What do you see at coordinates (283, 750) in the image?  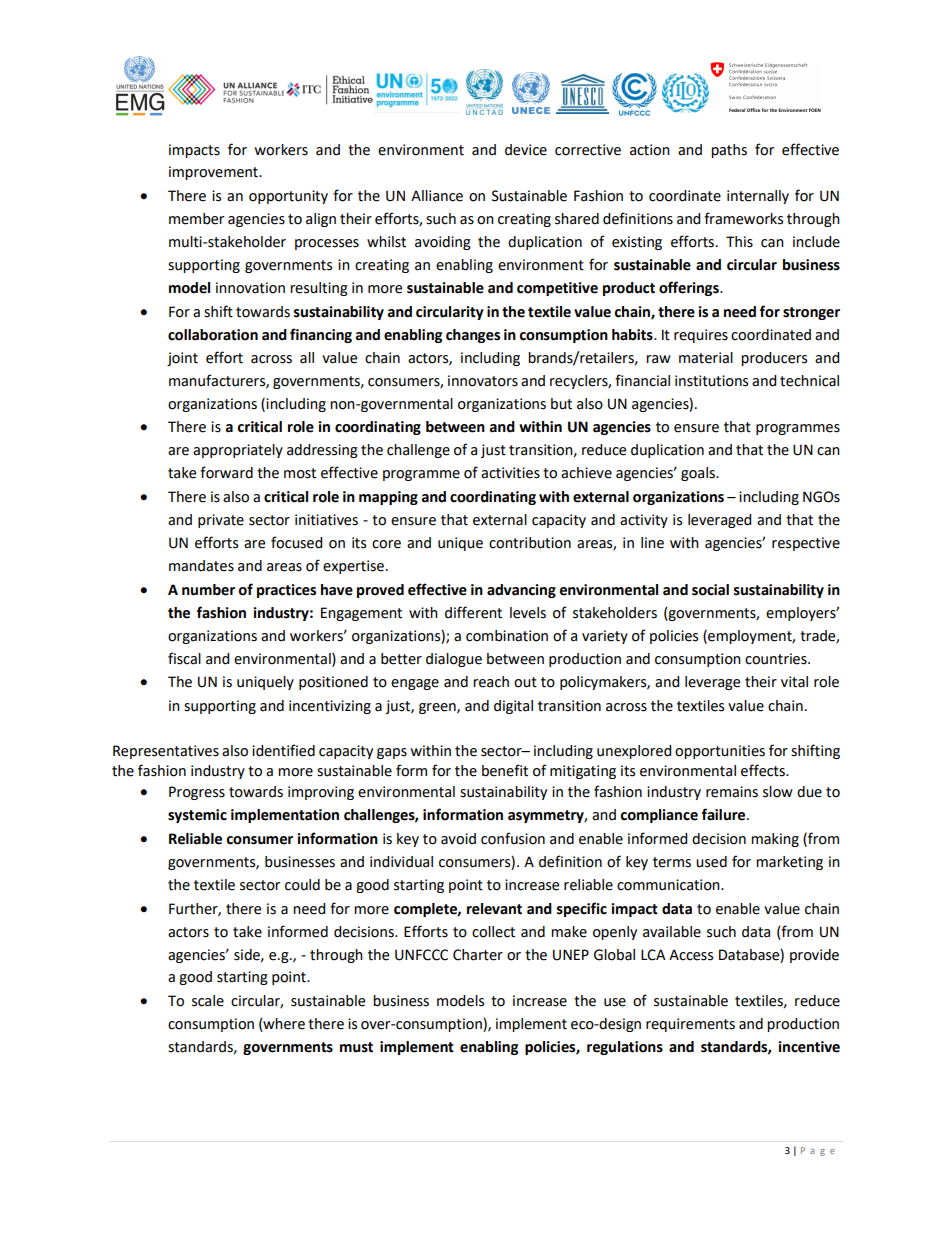 I see `identified` at bounding box center [283, 750].
